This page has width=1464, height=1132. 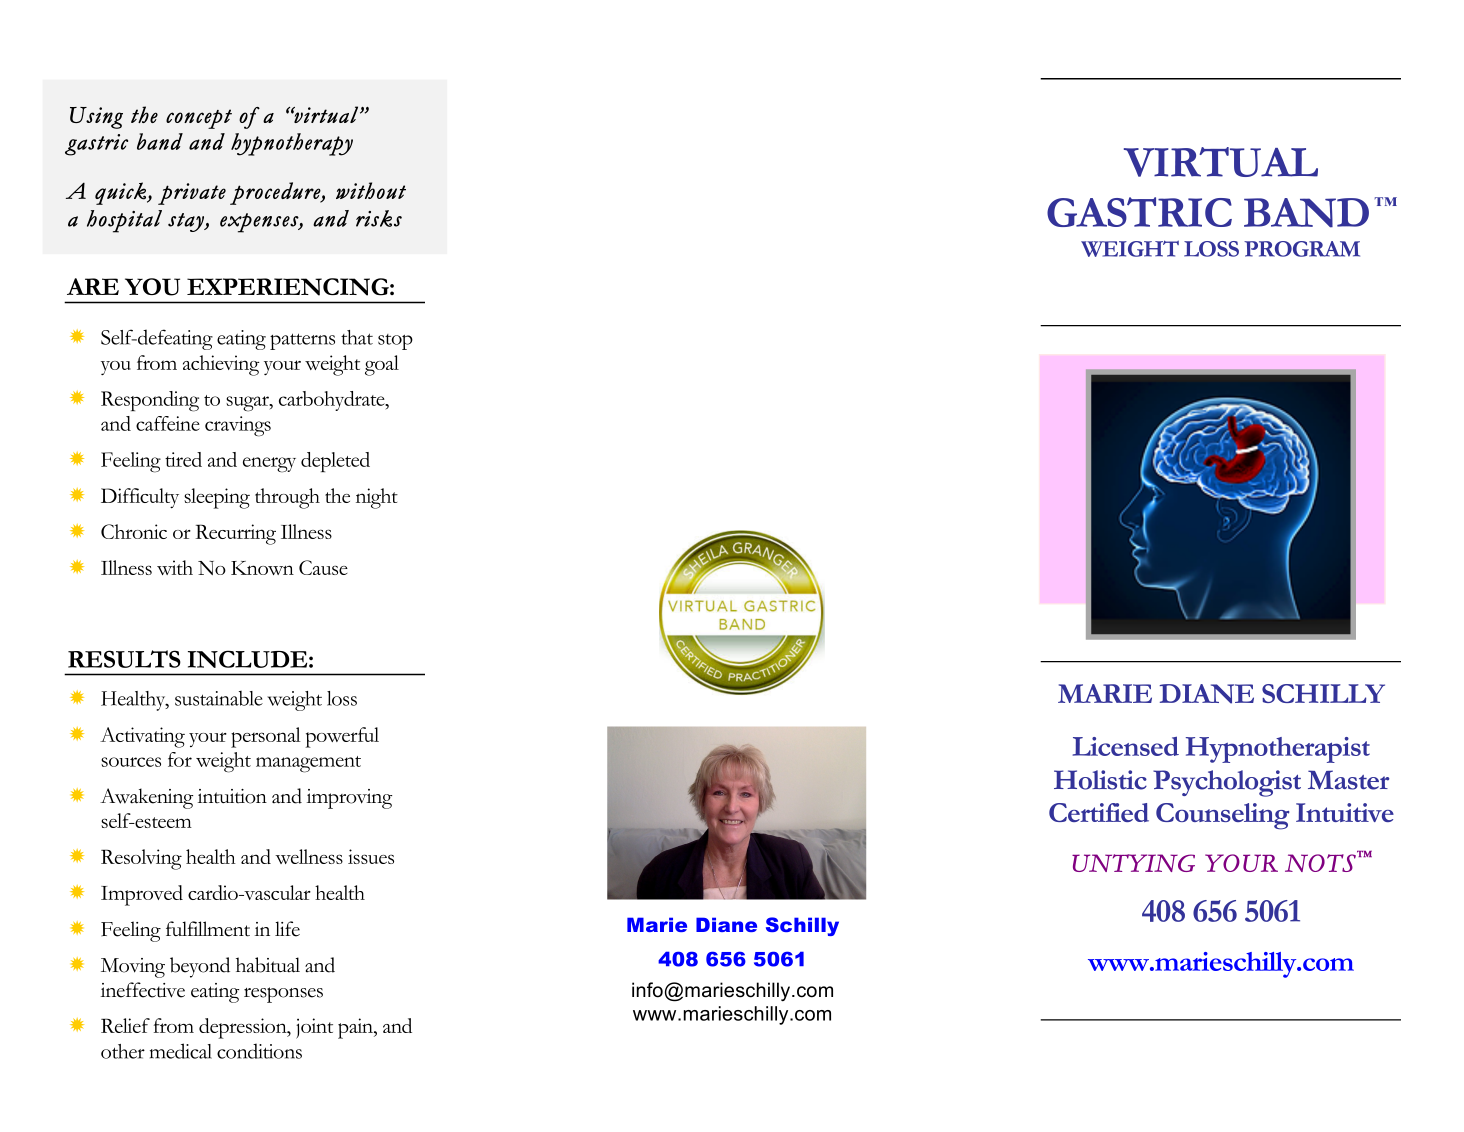 I want to click on Known, so click(x=262, y=568).
